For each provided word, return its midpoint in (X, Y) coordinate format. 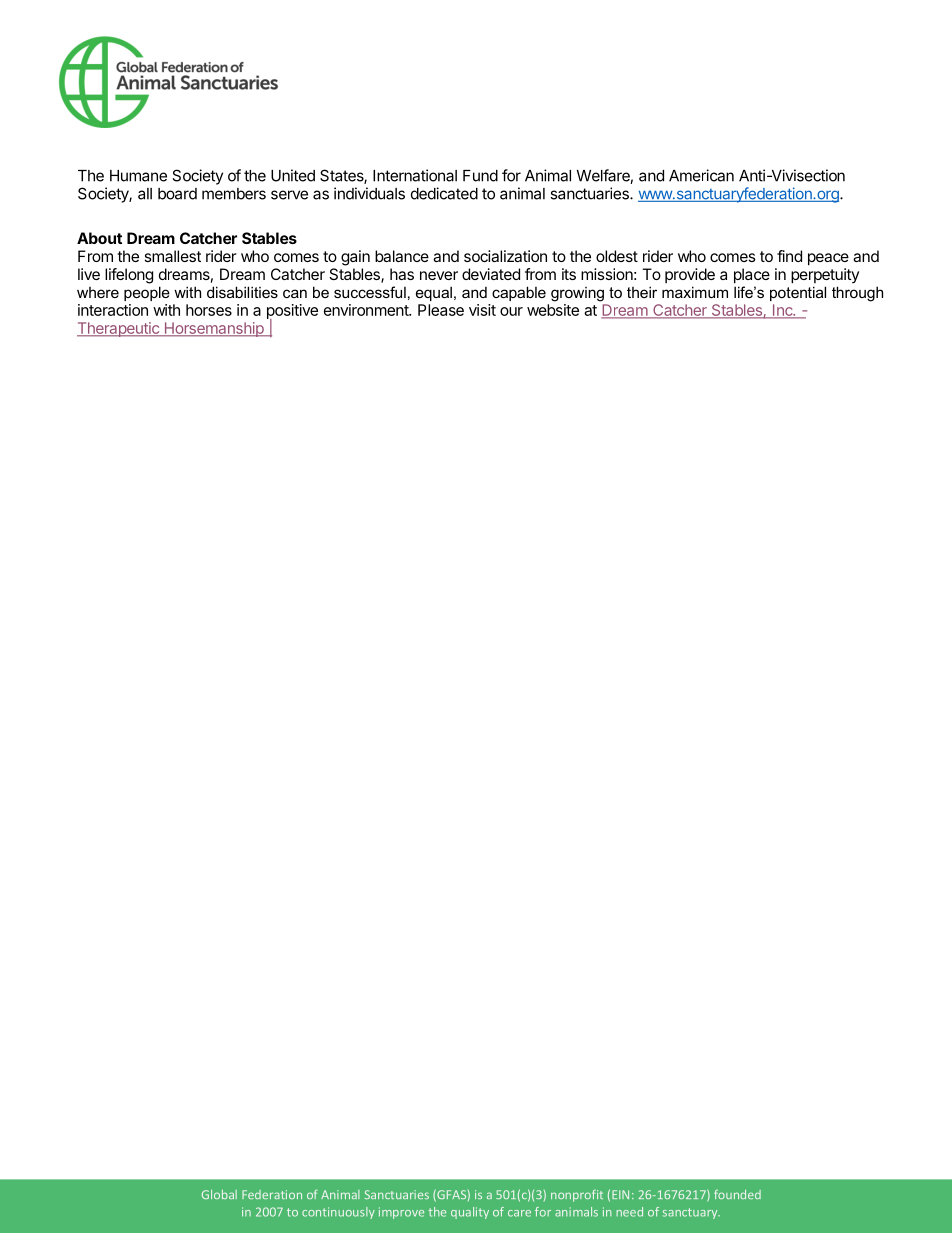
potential (798, 293)
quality (470, 1213)
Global (219, 1194)
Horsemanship (214, 329)
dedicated (444, 193)
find (789, 256)
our (511, 311)
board (177, 194)
